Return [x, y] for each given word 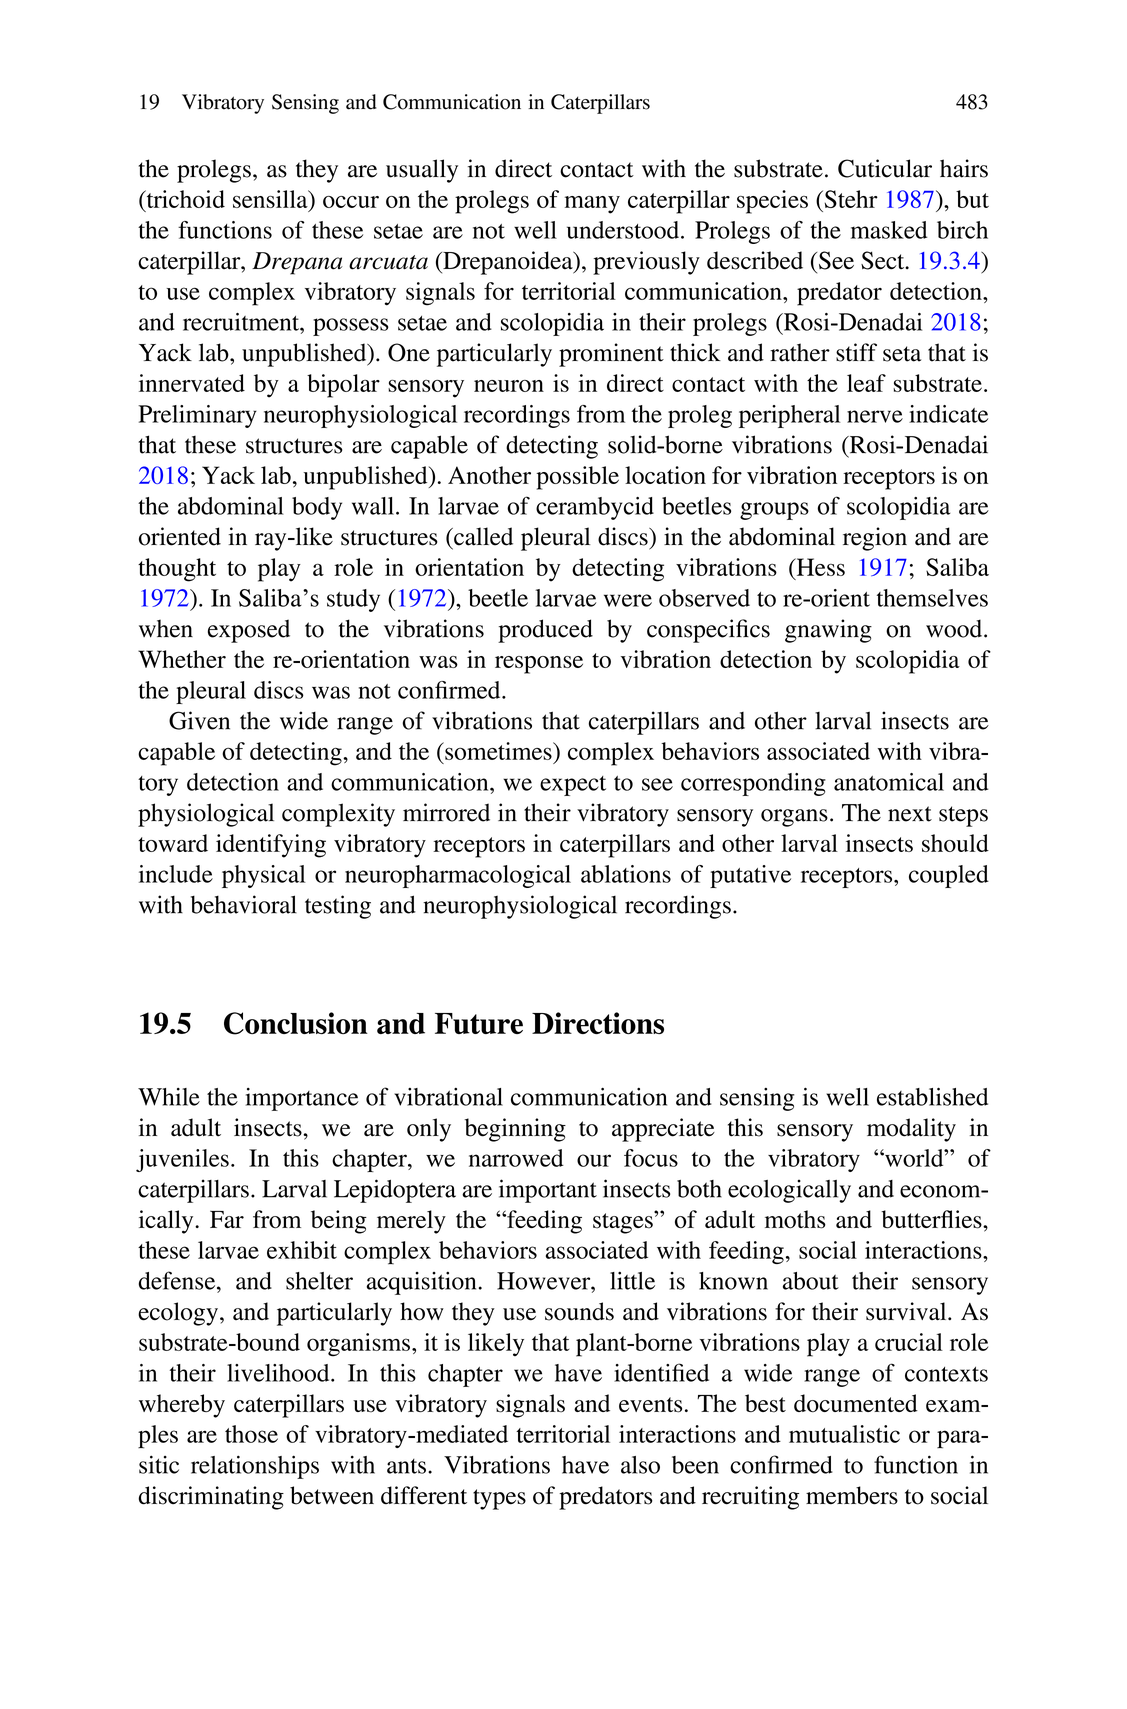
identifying [271, 846]
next [910, 814]
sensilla [271, 199]
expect [573, 786]
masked [889, 230]
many [592, 205]
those [251, 1434]
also [640, 1465]
